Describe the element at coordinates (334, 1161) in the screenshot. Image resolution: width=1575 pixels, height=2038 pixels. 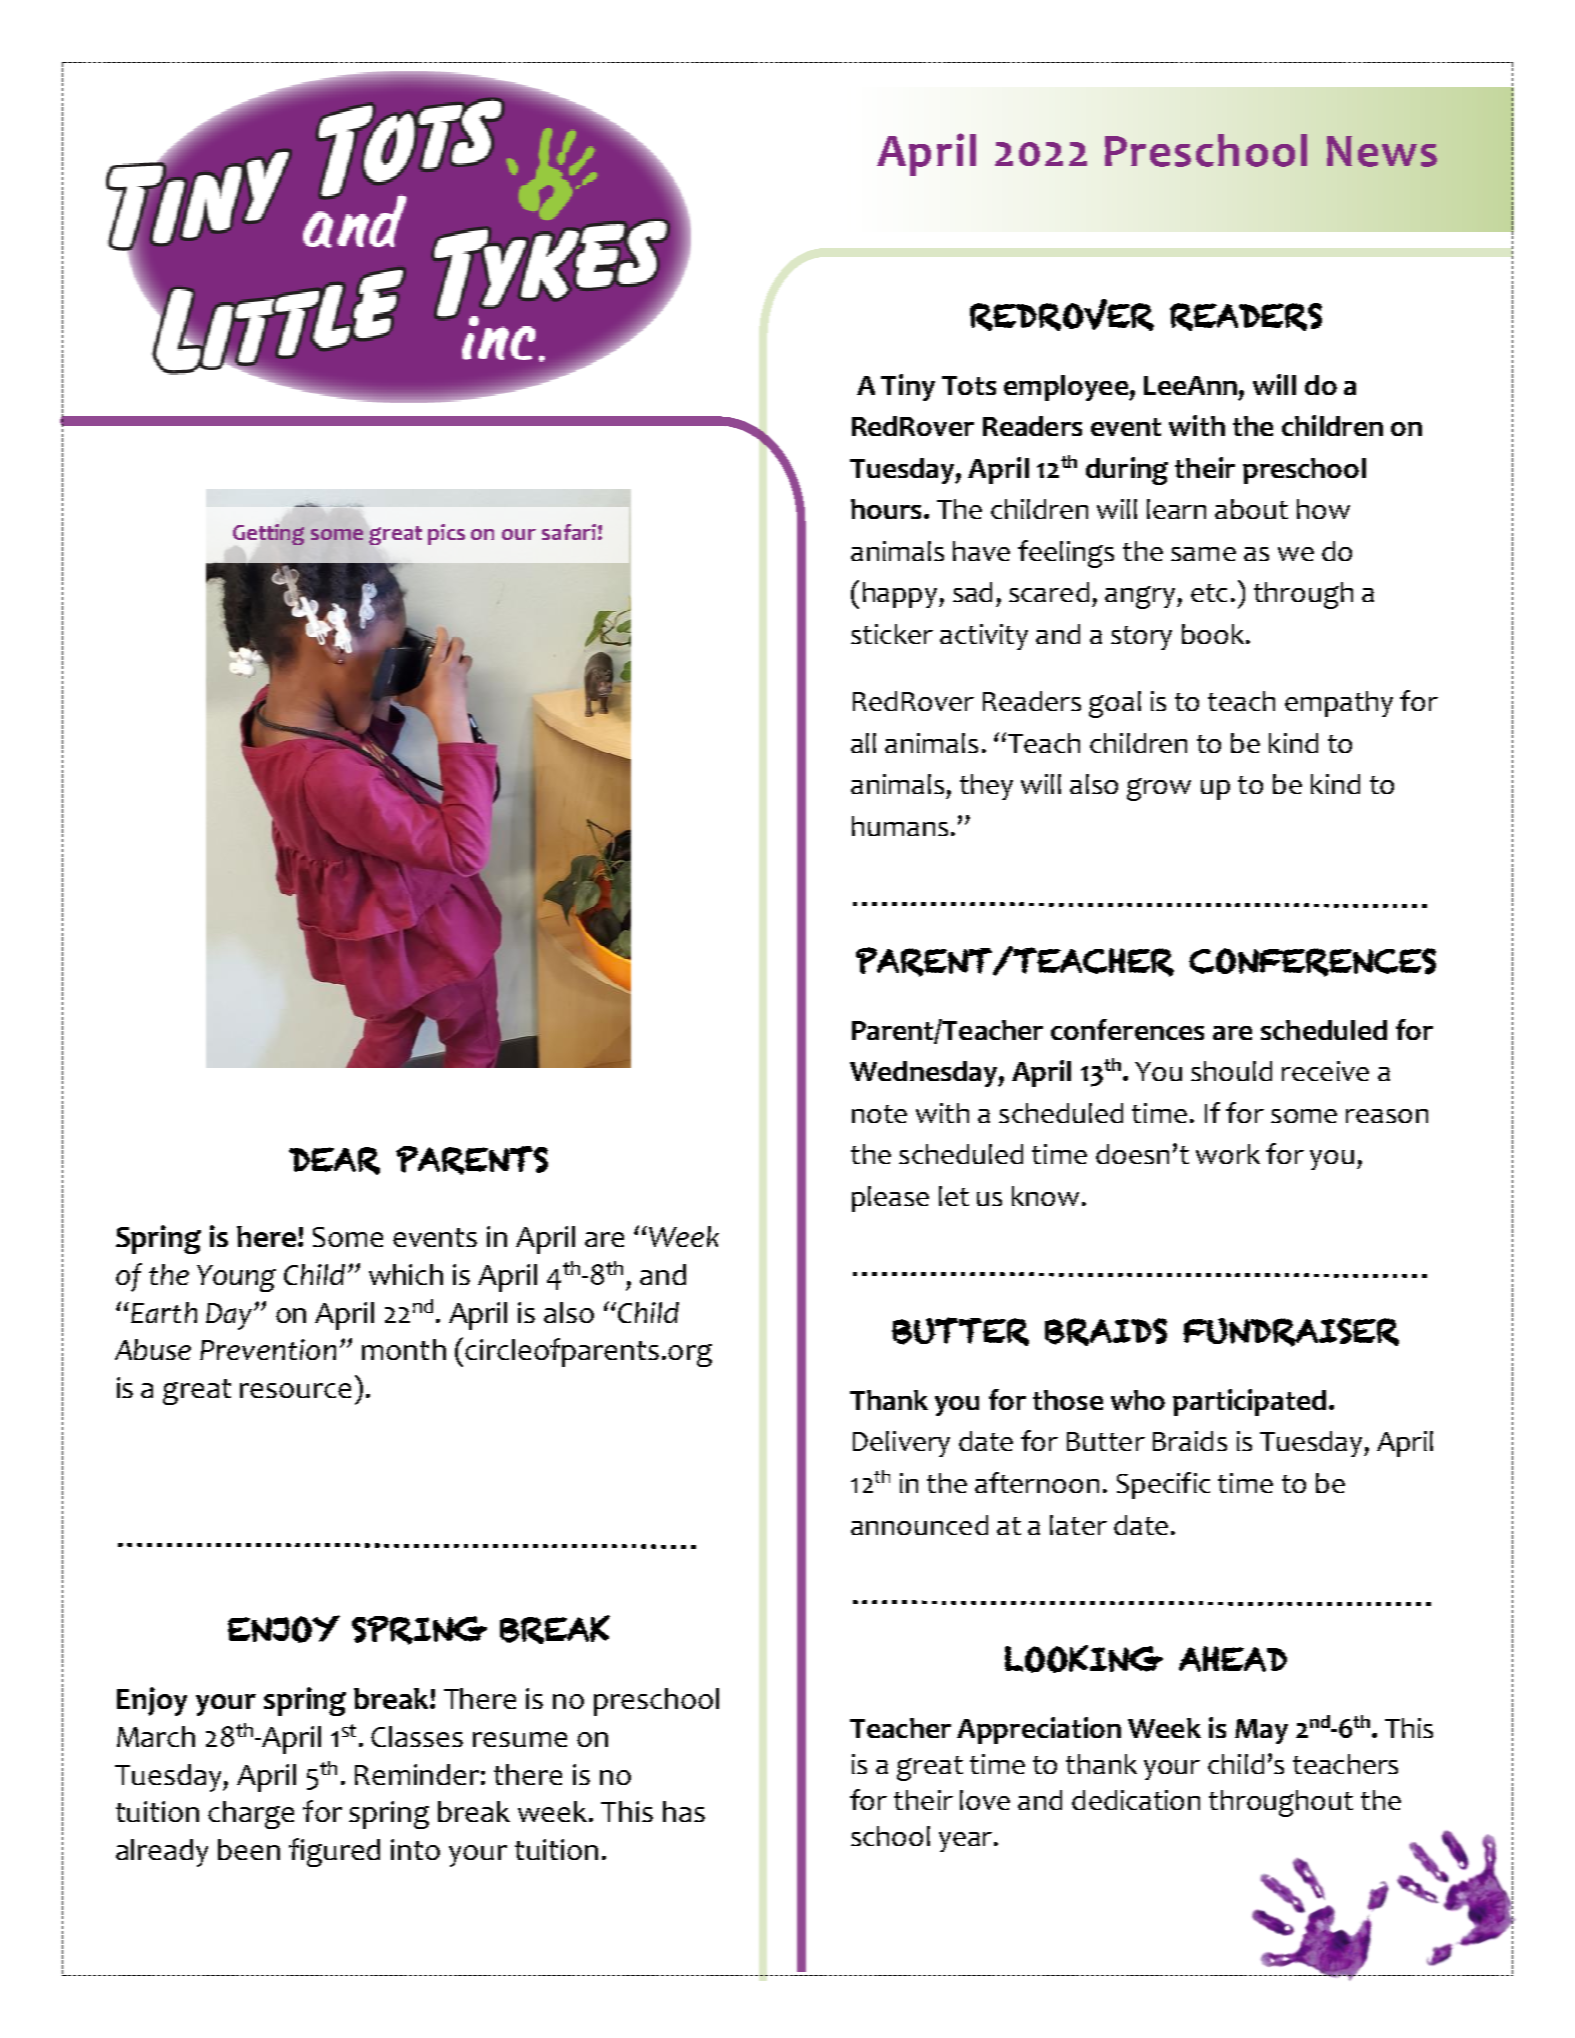
I see `DEAR` at that location.
